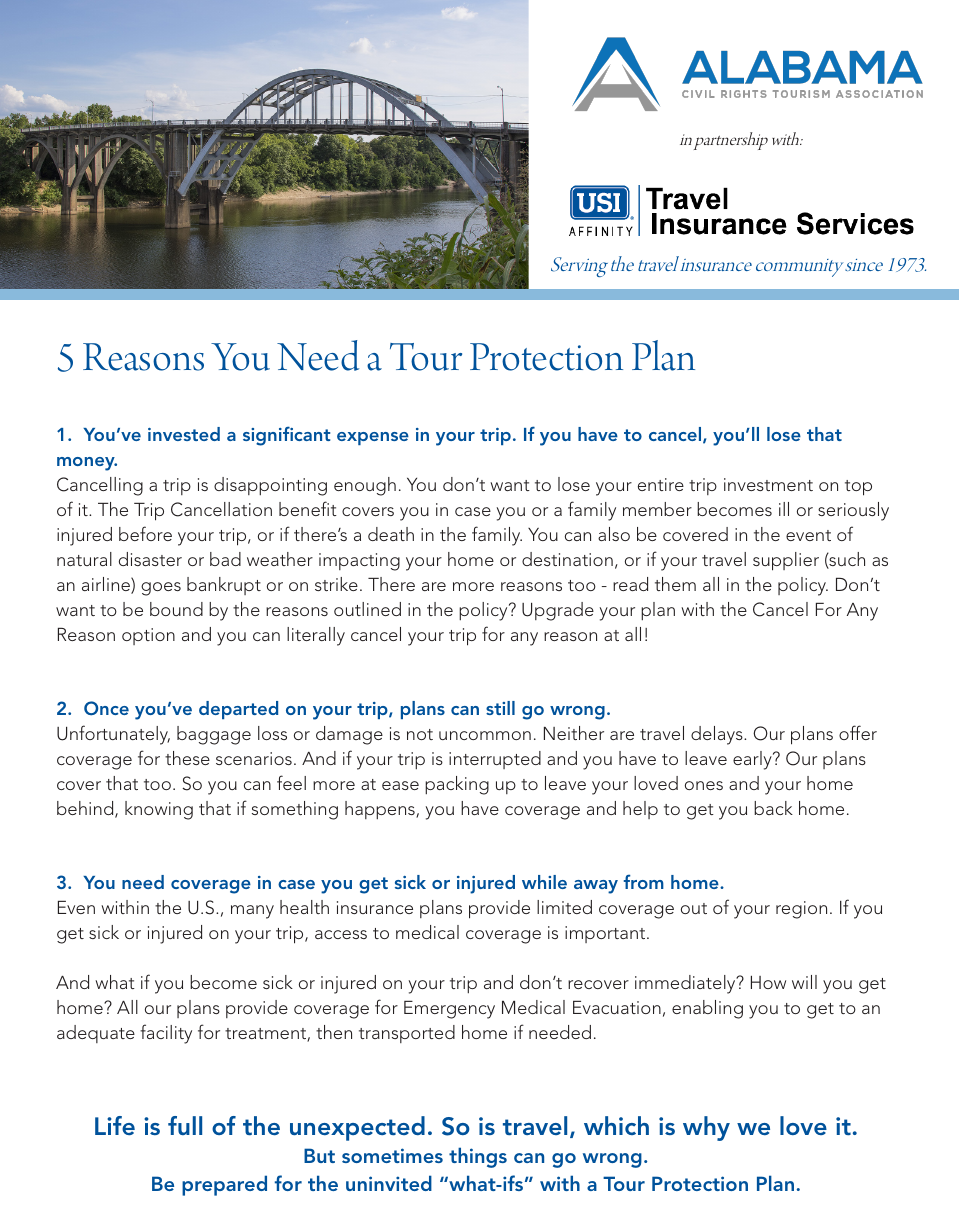 Image resolution: width=959 pixels, height=1232 pixels. What do you see at coordinates (373, 438) in the document?
I see `expense` at bounding box center [373, 438].
